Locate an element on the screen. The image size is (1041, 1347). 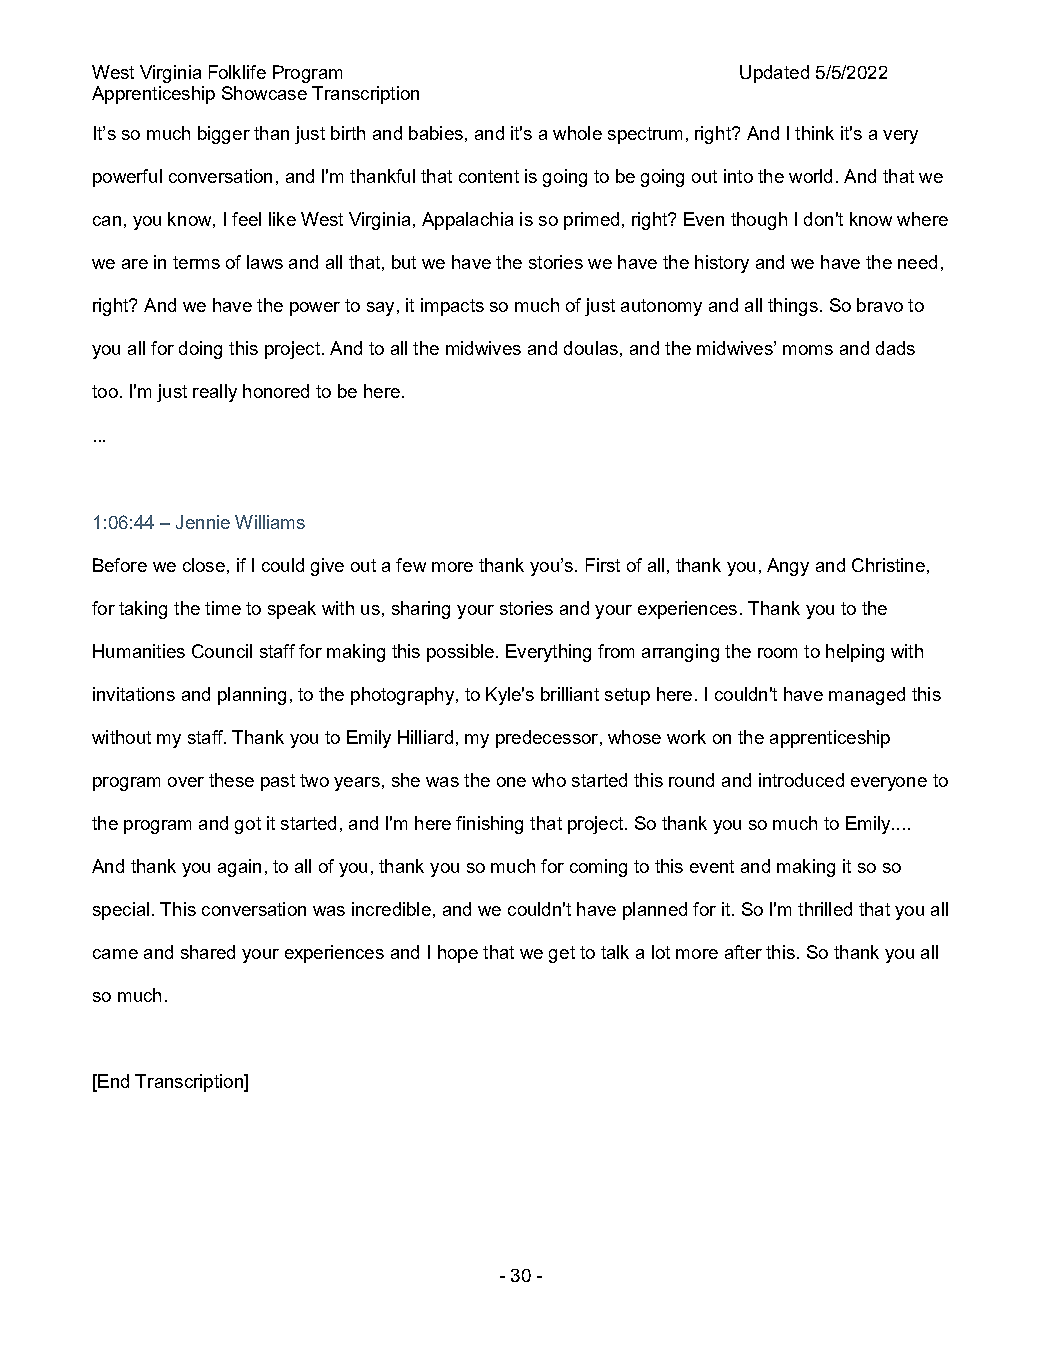
First is located at coordinates (603, 565).
